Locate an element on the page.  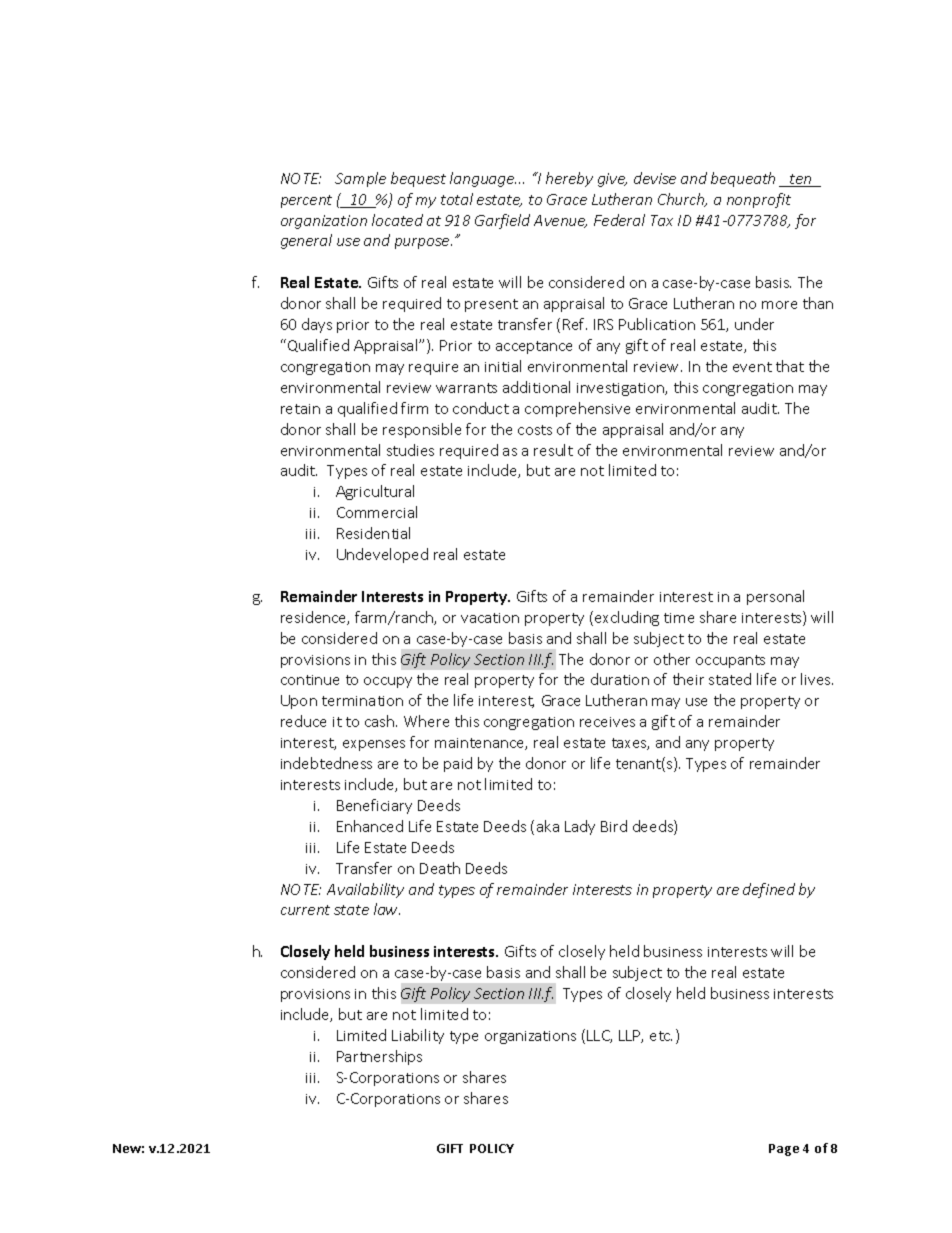
aka is located at coordinates (548, 826).
